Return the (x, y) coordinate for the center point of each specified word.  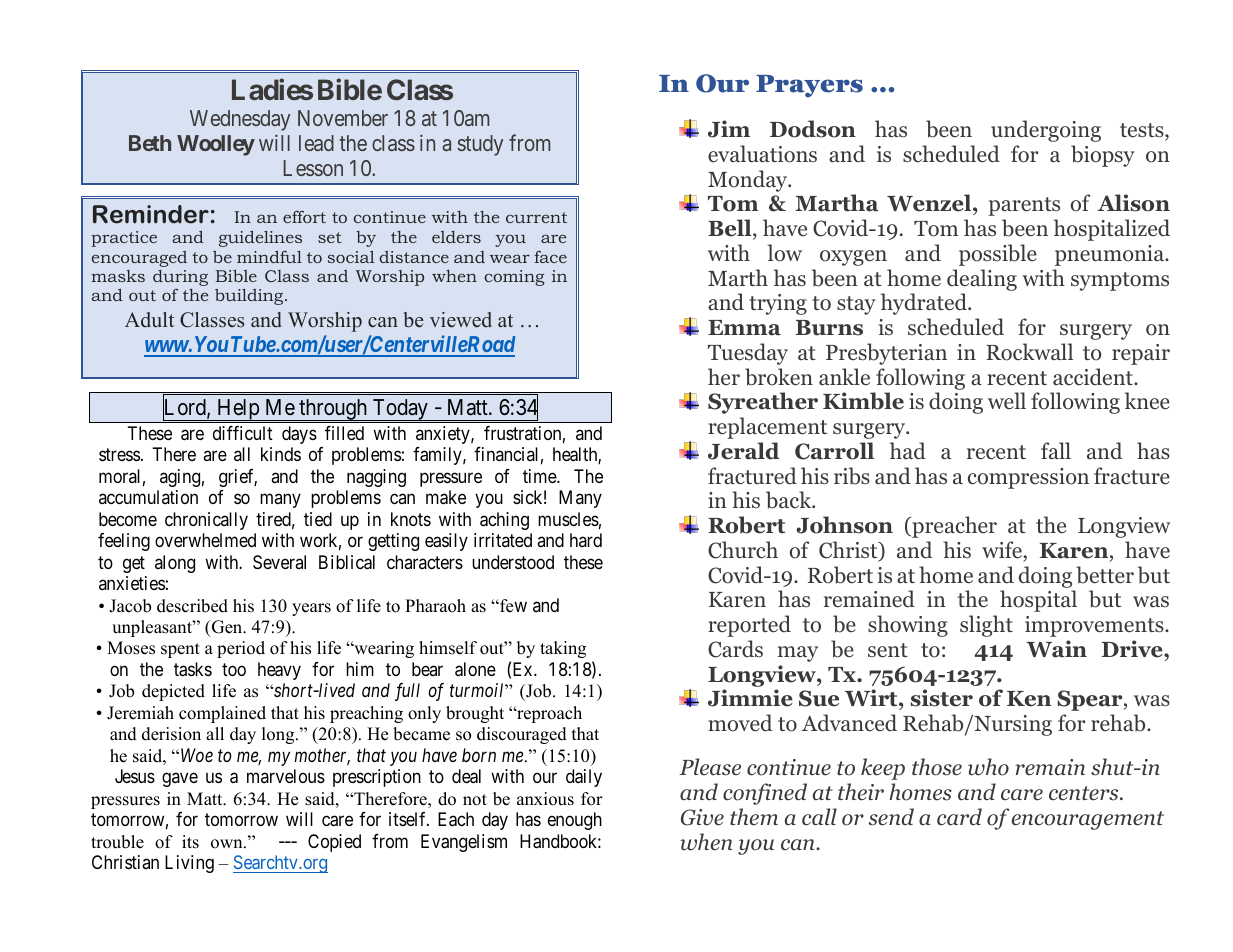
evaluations (762, 154)
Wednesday (240, 120)
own (228, 844)
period (241, 649)
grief (238, 478)
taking (563, 649)
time (540, 476)
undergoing (1046, 131)
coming (514, 278)
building (250, 297)
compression (1028, 478)
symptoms (1120, 281)
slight (986, 626)
